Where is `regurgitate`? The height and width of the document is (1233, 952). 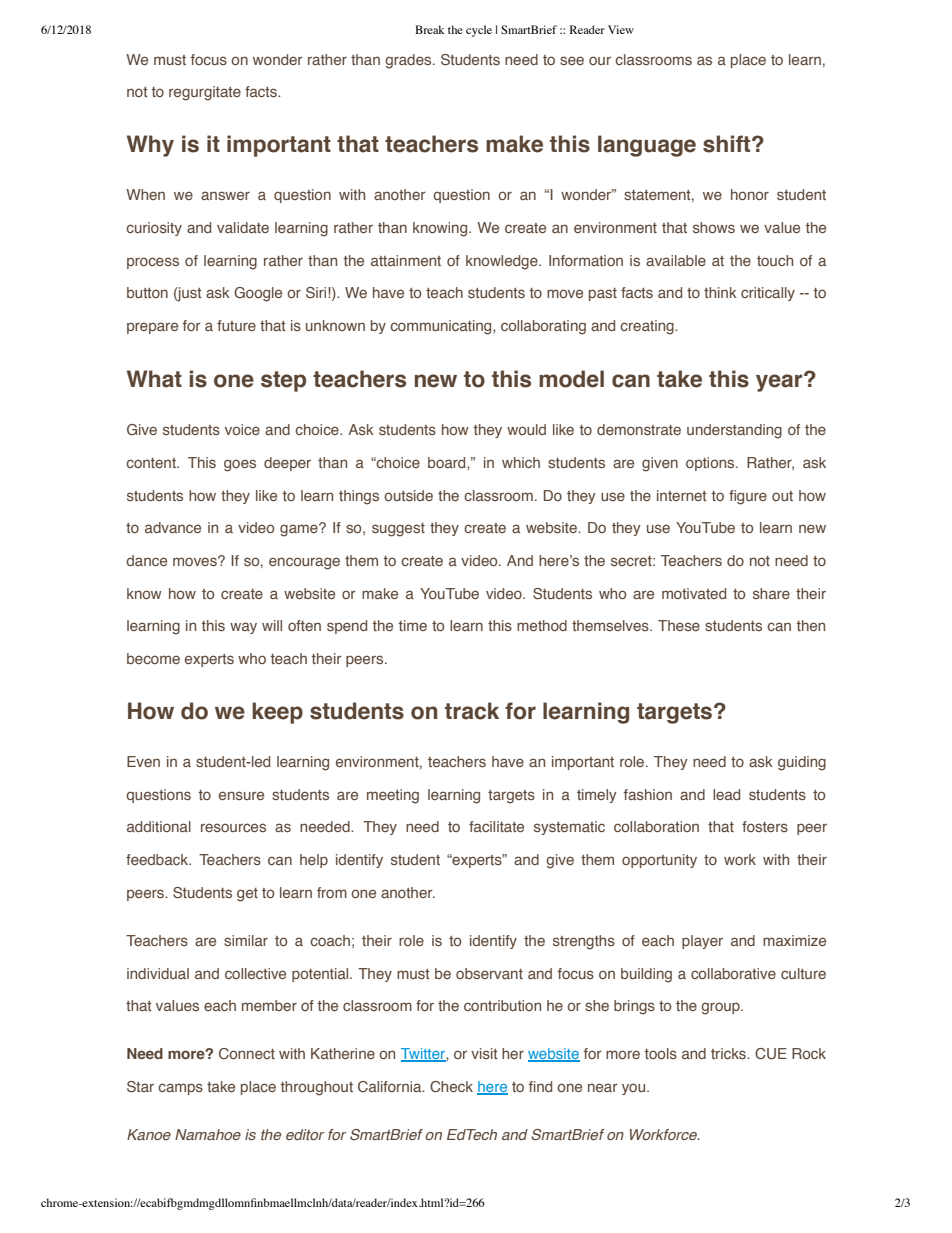
regurgitate is located at coordinates (205, 93).
